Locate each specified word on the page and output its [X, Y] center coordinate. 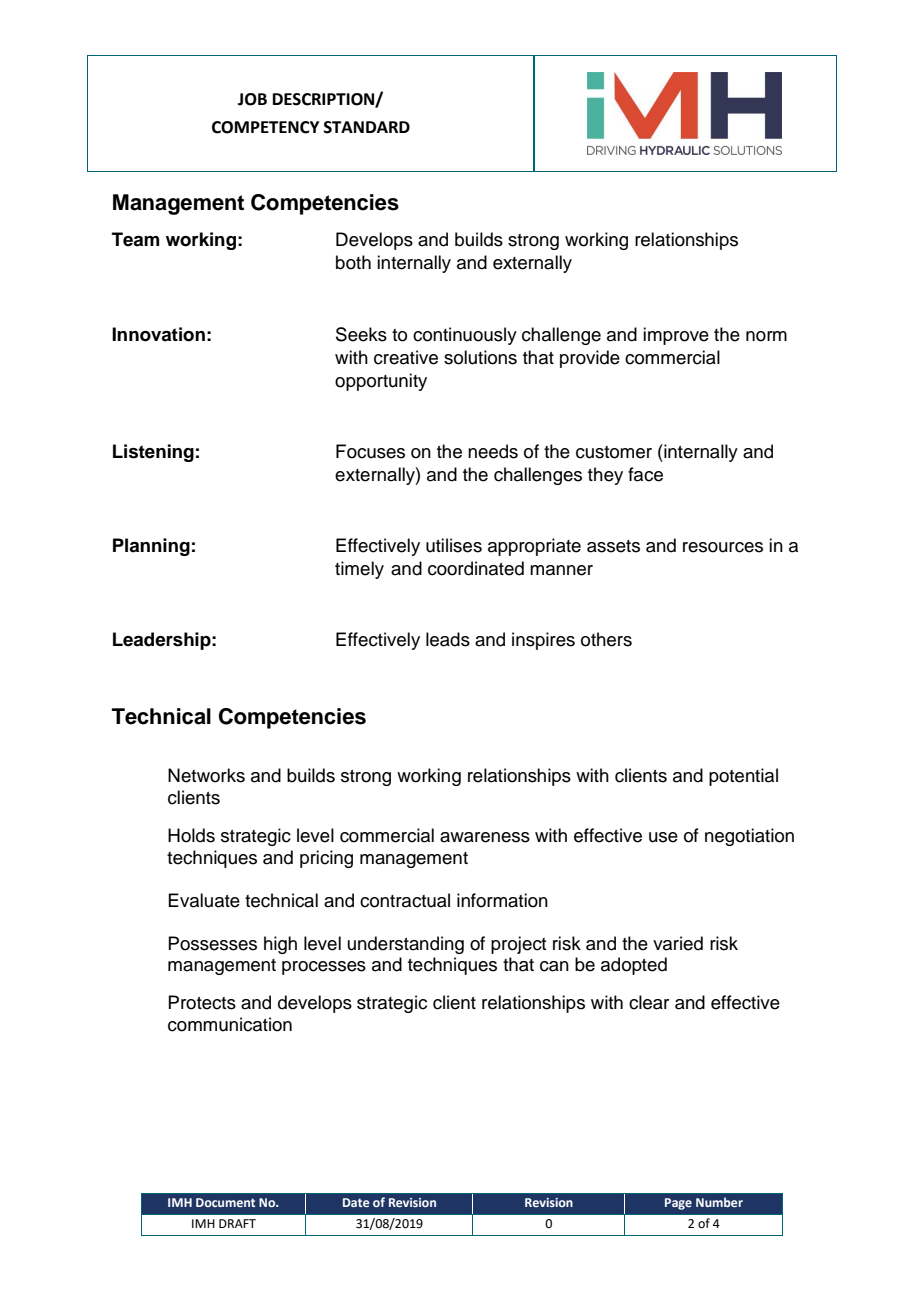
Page [678, 1204]
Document [225, 1202]
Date [356, 1202]
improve [676, 336]
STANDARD [367, 127]
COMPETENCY [265, 127]
